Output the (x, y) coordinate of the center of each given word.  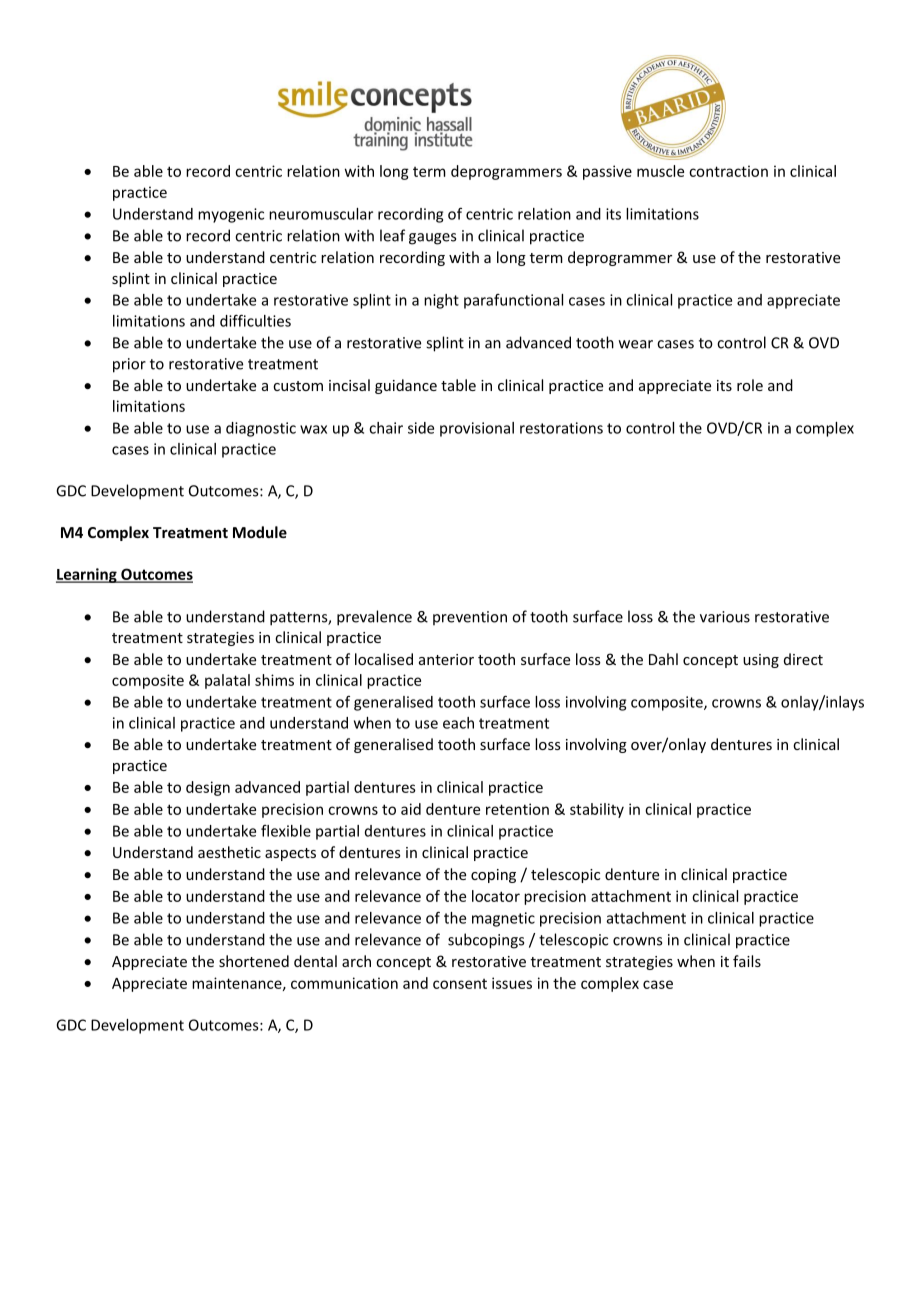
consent (460, 984)
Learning (87, 575)
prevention (470, 618)
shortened (254, 961)
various (725, 617)
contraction (728, 171)
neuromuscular (321, 214)
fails (747, 961)
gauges (432, 239)
